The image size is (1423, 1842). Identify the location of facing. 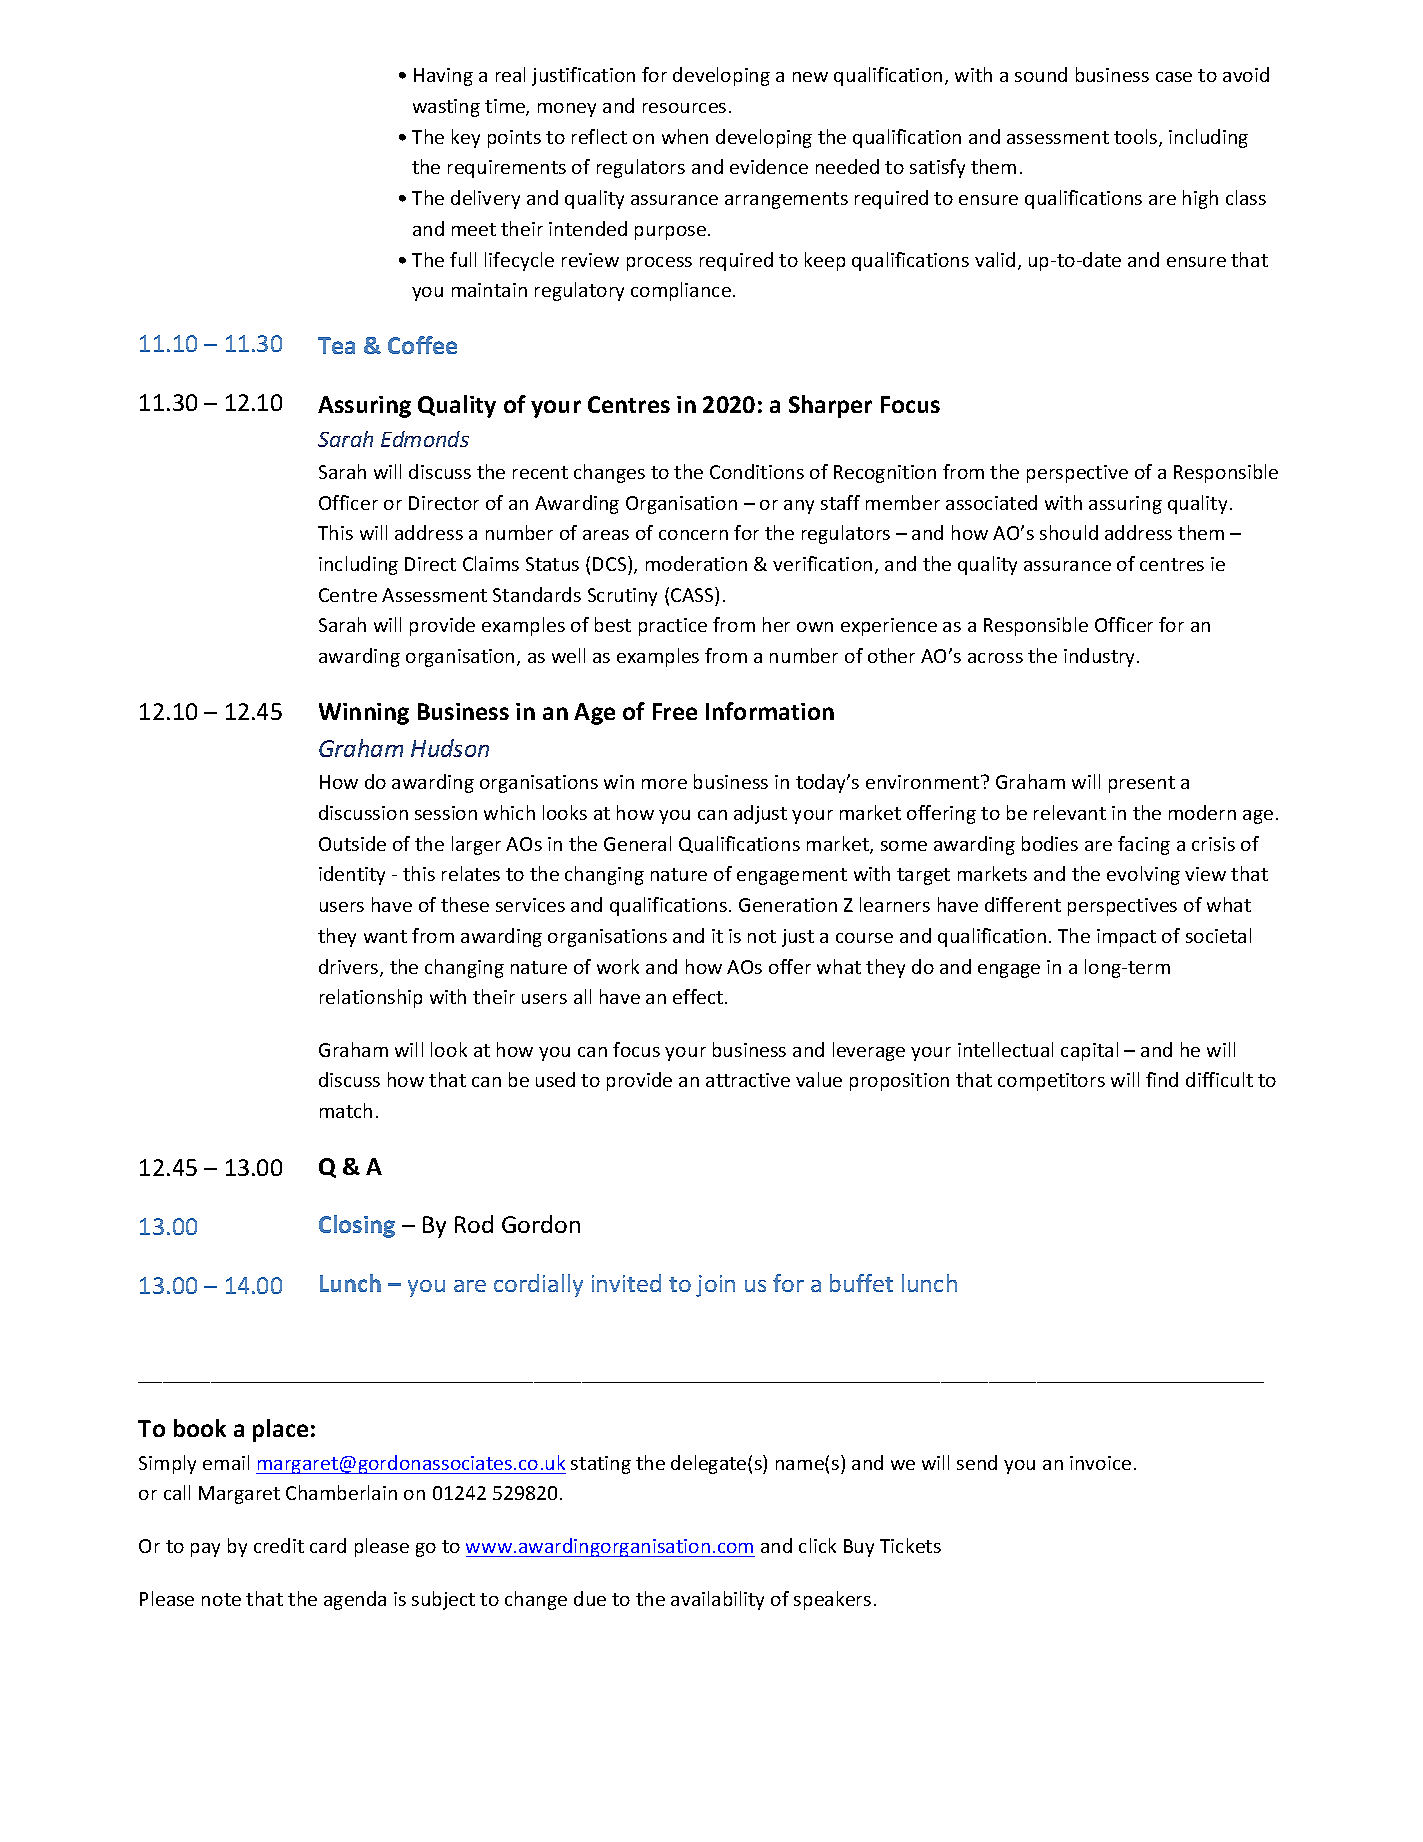
(1144, 845).
